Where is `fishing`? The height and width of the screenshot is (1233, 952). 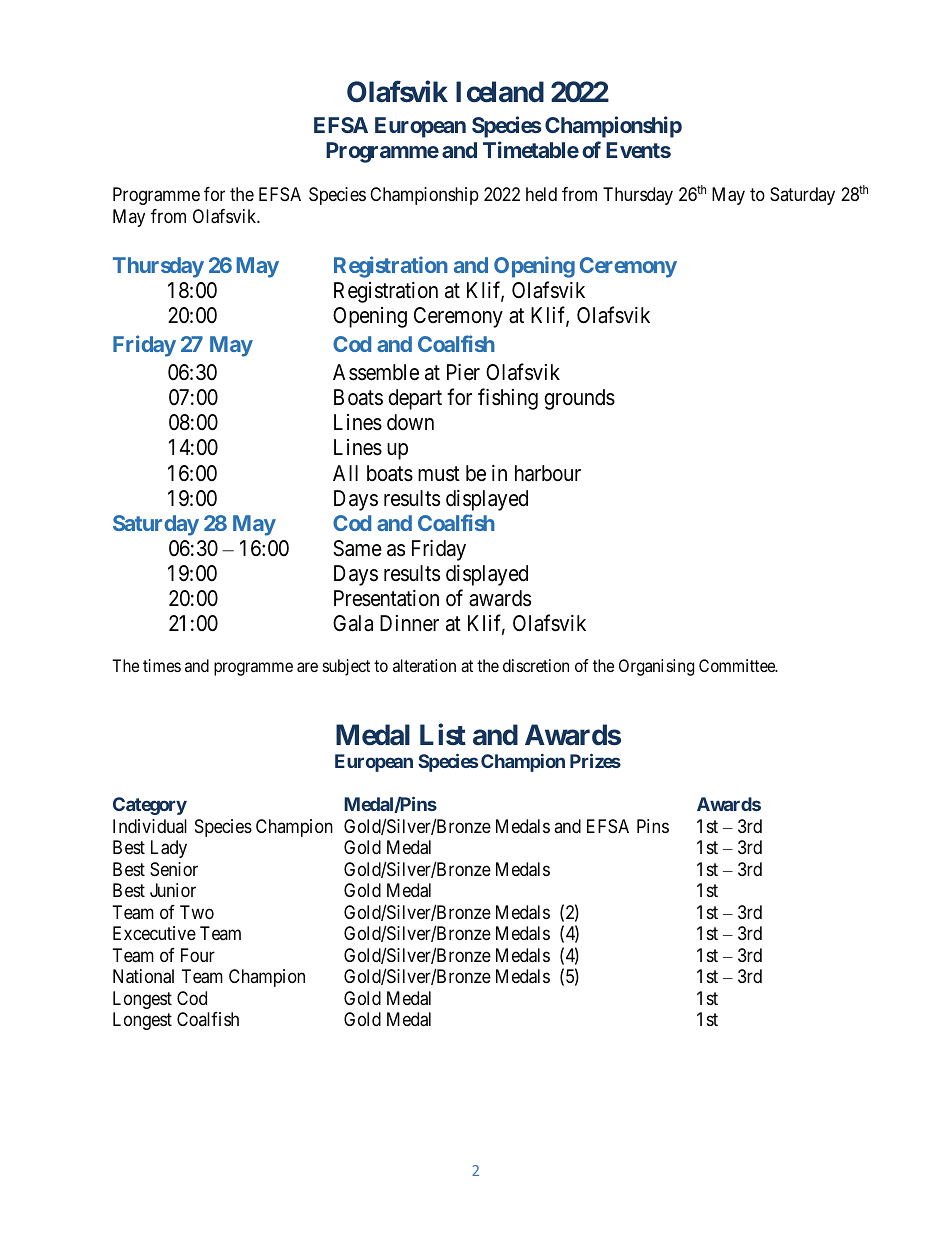
fishing is located at coordinates (508, 399).
